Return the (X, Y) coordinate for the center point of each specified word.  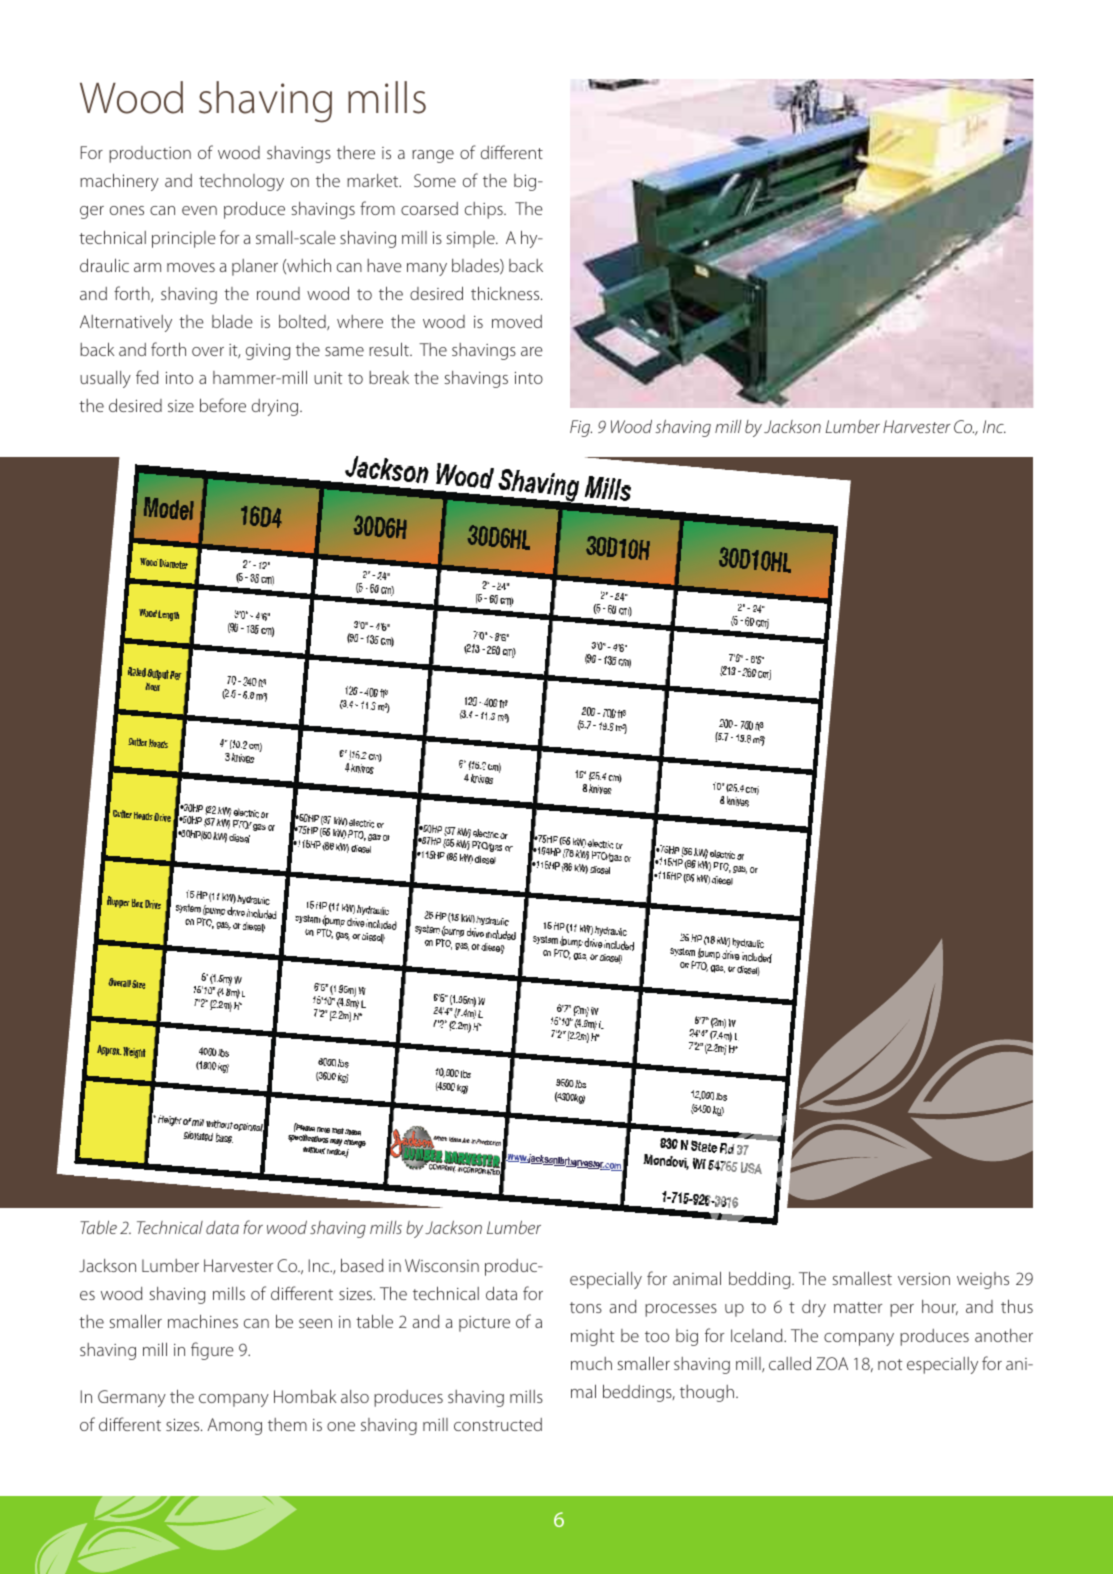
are (532, 351)
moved (517, 321)
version (924, 1279)
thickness (506, 293)
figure (212, 1351)
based (362, 1265)
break (389, 377)
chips (485, 210)
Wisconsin (442, 1265)
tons (586, 1307)
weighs (983, 1280)
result (390, 349)
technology (241, 182)
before (223, 405)
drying (276, 407)
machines (203, 1321)
